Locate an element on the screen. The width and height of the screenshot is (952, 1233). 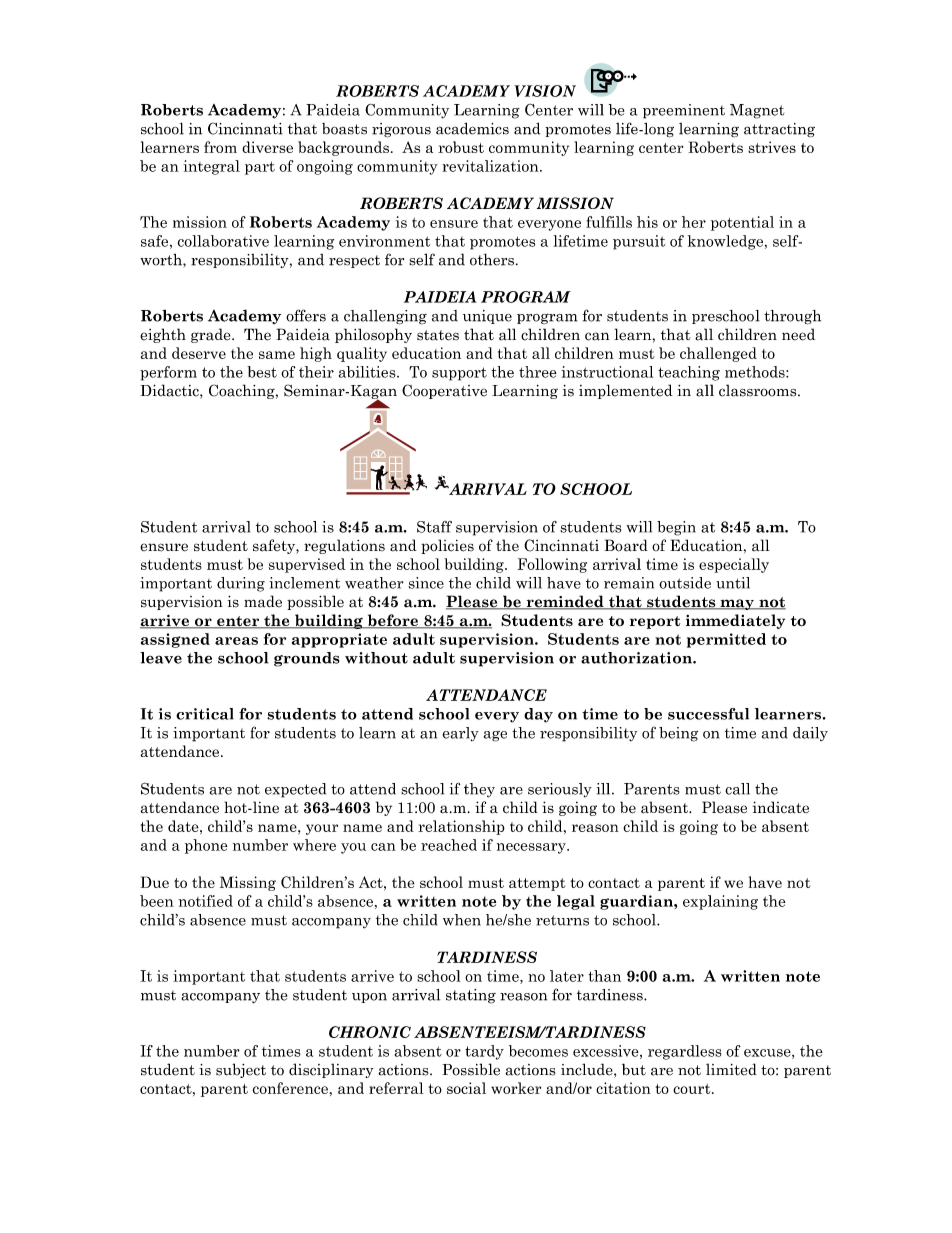
Missing is located at coordinates (248, 883).
